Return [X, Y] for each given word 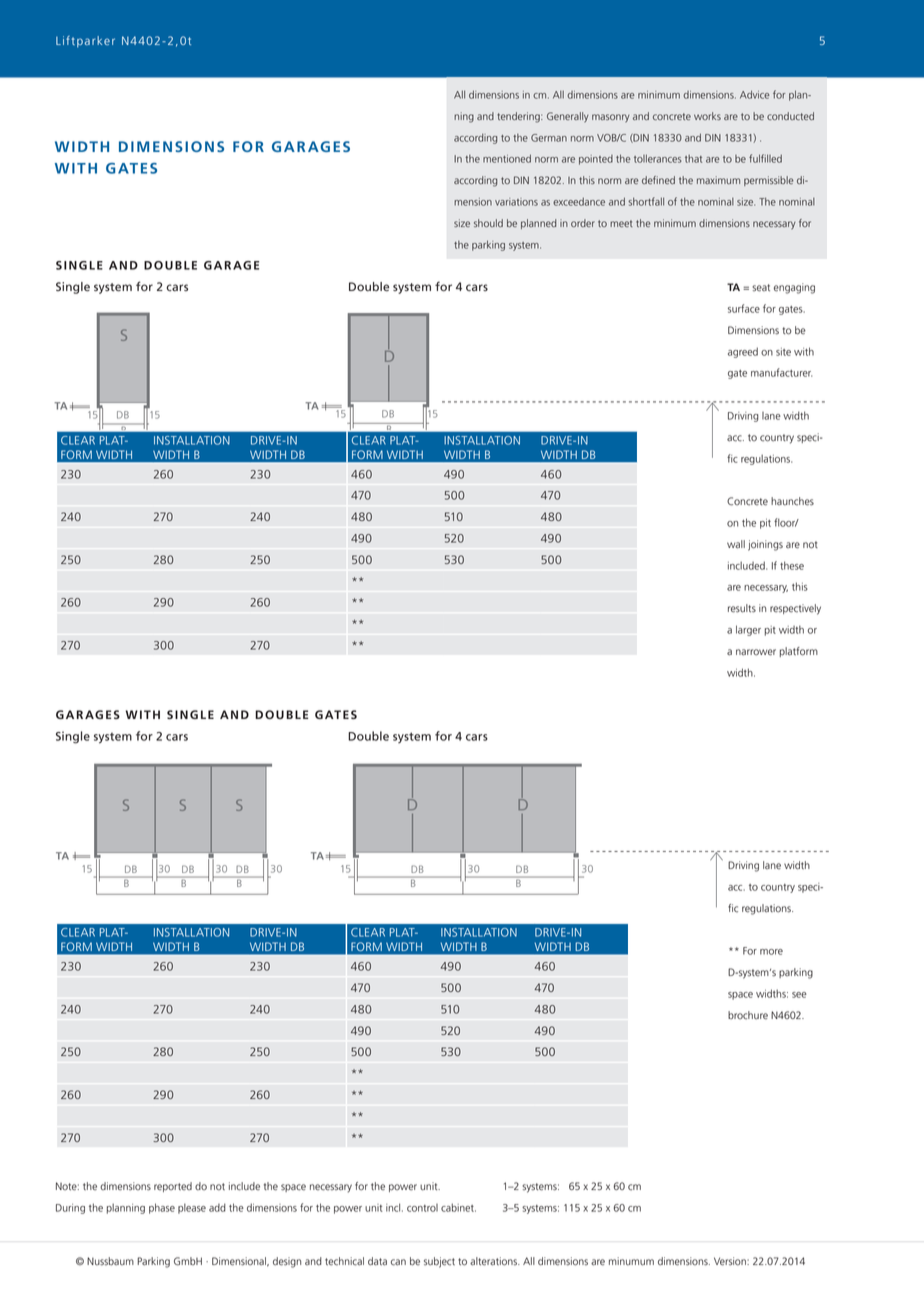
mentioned [507, 158]
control [422, 1208]
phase [162, 1208]
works [707, 116]
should [488, 223]
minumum [631, 1261]
